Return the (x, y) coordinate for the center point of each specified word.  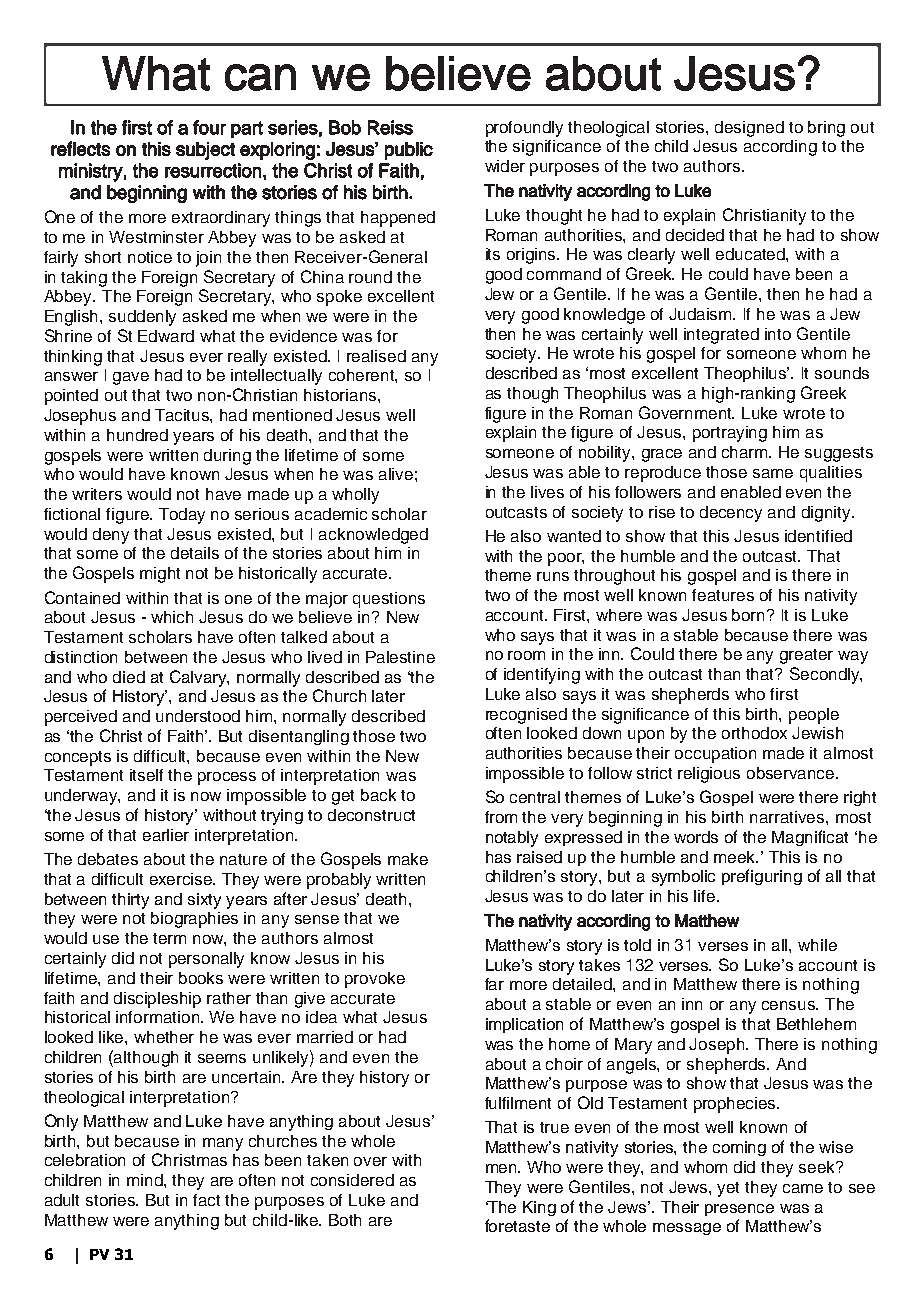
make (408, 859)
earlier (166, 835)
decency (731, 514)
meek (736, 857)
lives (547, 492)
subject (205, 151)
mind (146, 1180)
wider (505, 166)
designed (749, 129)
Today (182, 516)
